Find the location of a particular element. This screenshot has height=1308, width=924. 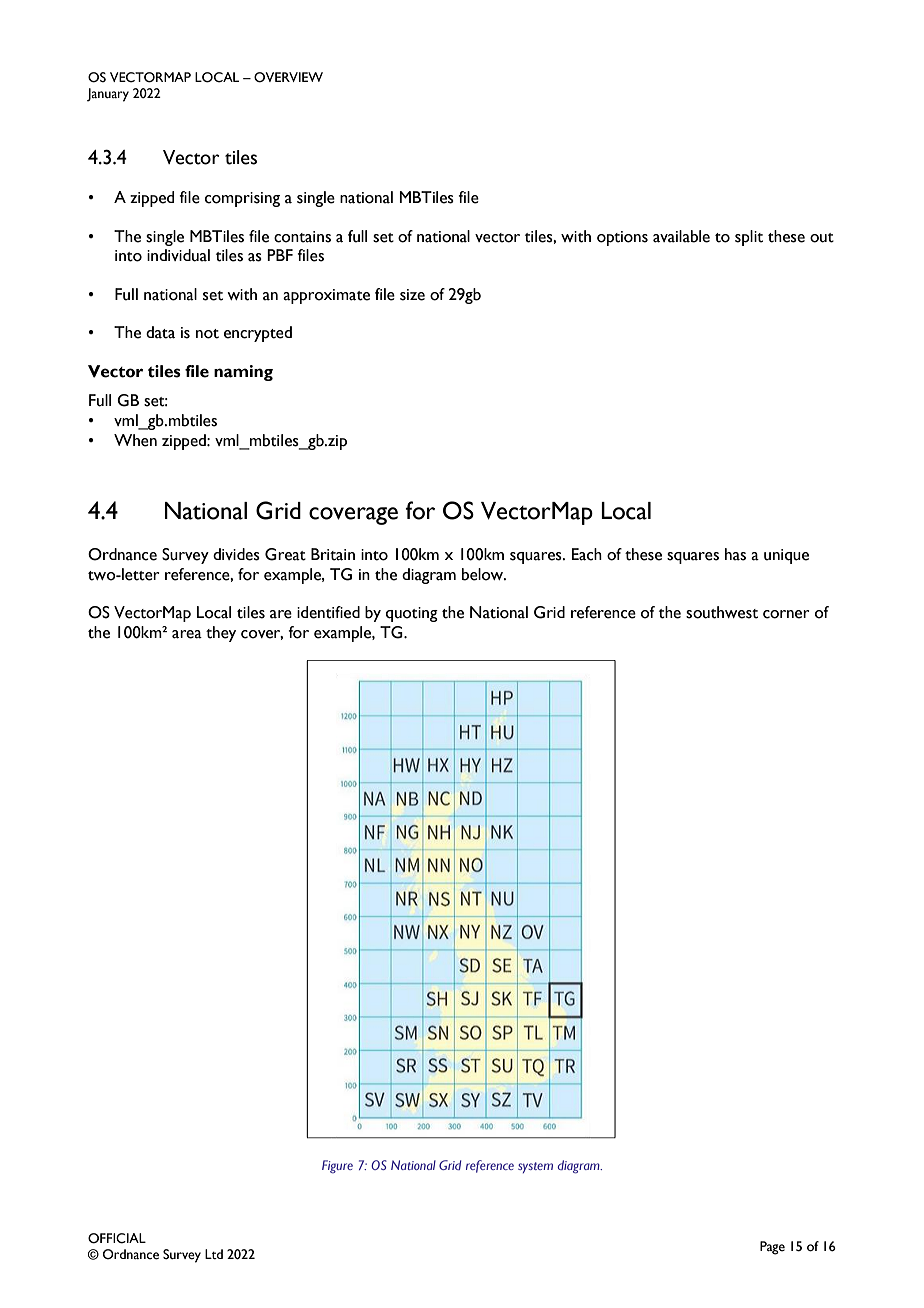

Ltd is located at coordinates (214, 1254).
